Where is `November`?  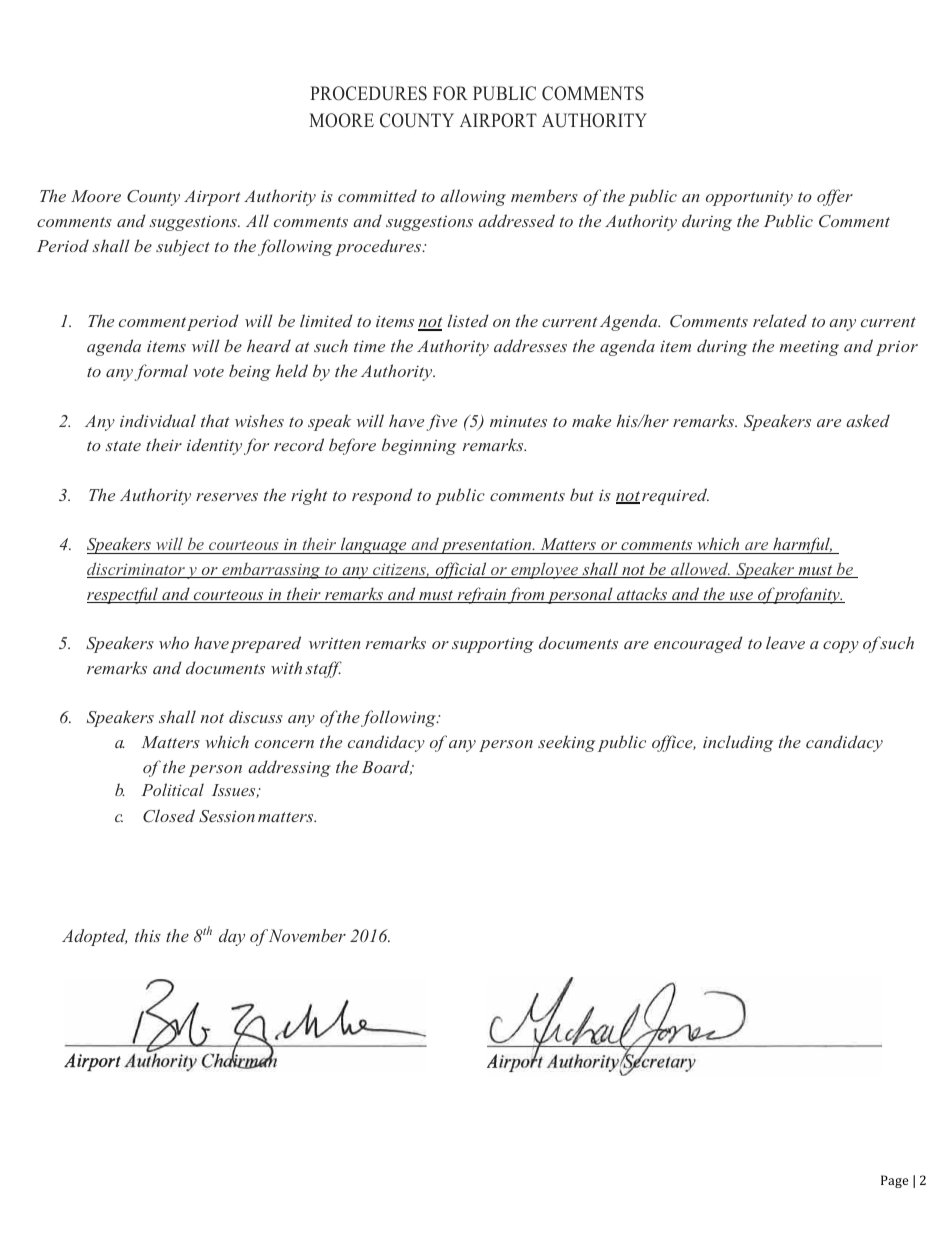
November is located at coordinates (307, 935).
